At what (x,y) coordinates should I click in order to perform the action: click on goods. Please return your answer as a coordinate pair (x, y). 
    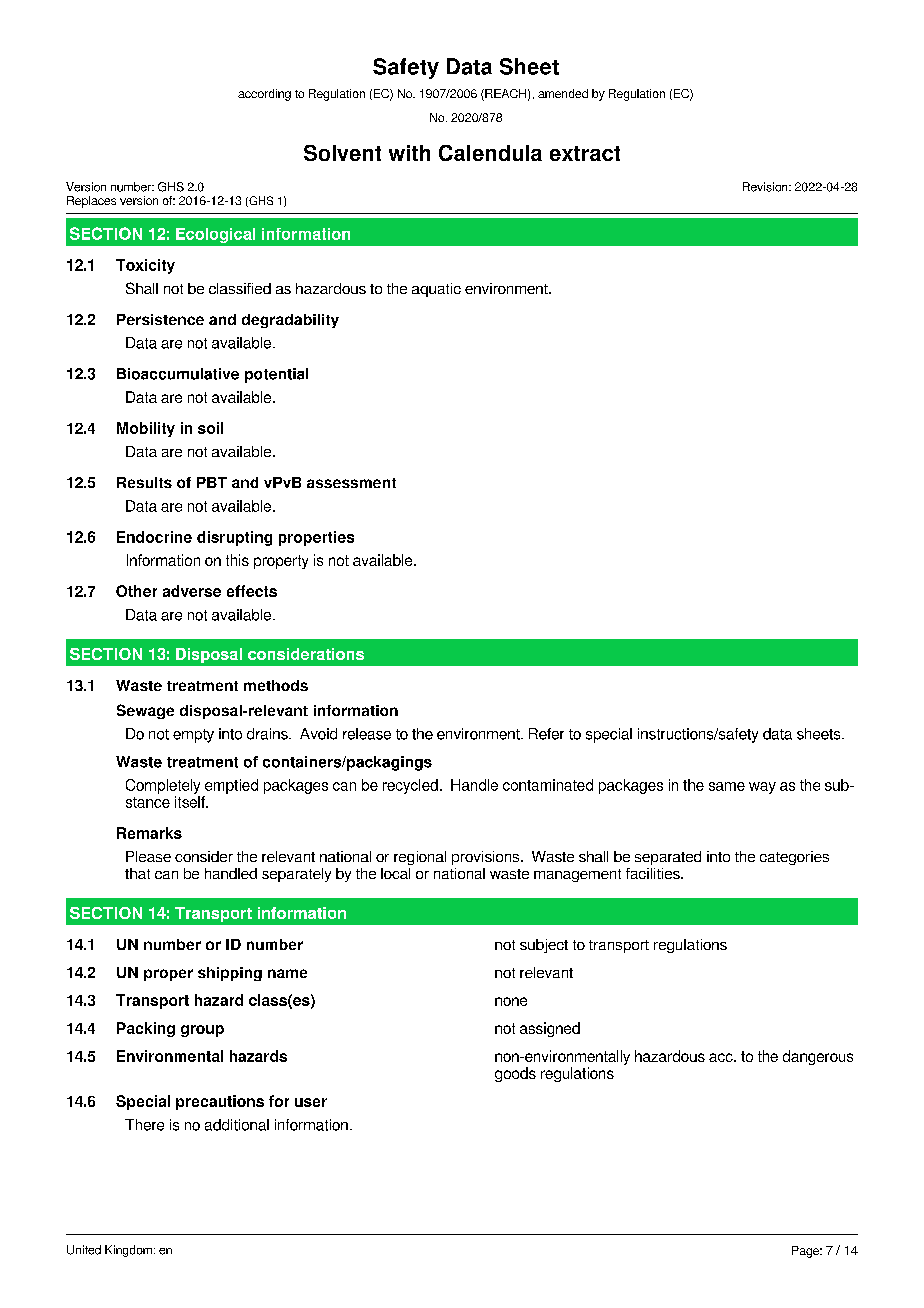
    Looking at the image, I should click on (515, 1074).
